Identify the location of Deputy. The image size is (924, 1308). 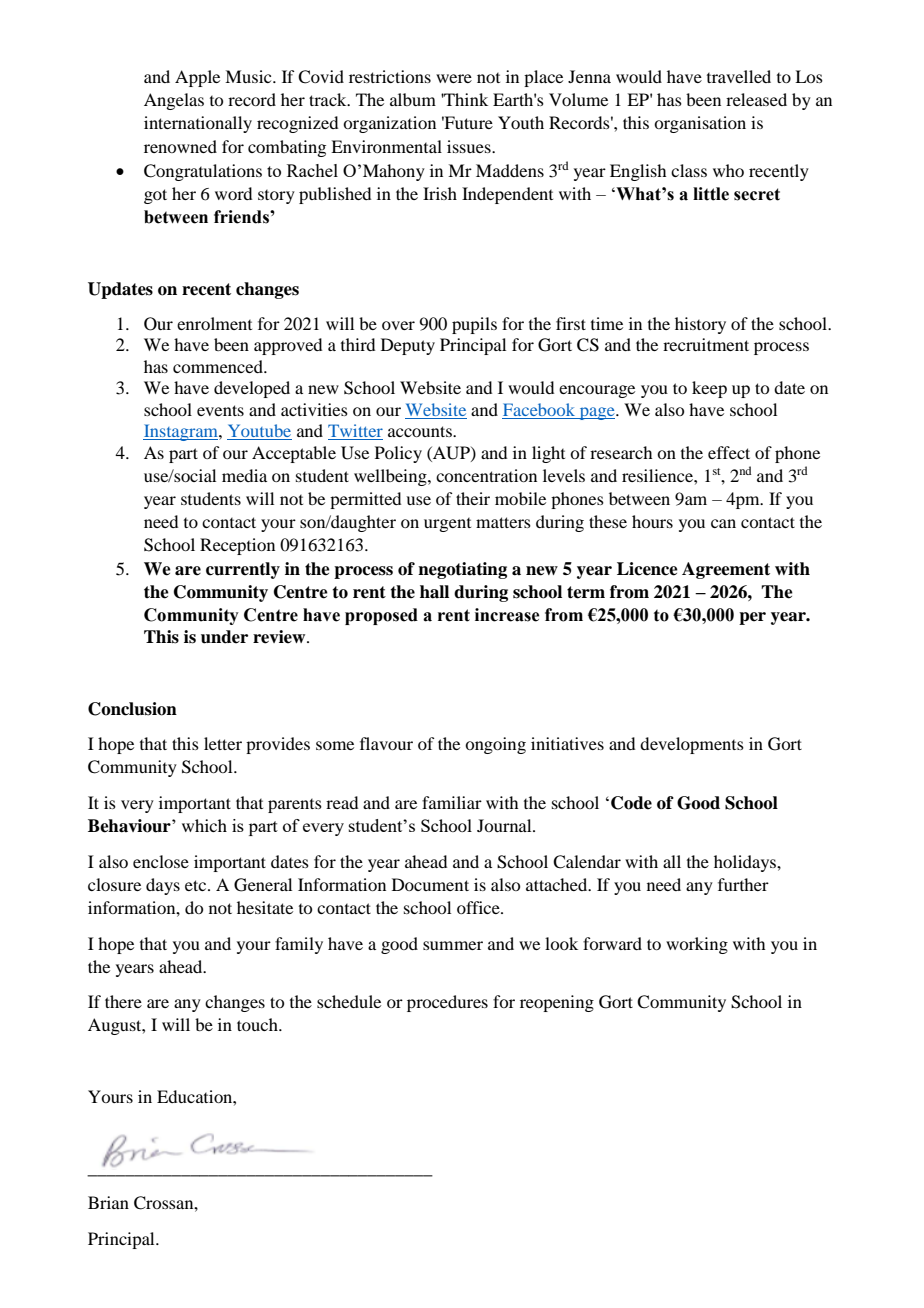
(408, 346).
